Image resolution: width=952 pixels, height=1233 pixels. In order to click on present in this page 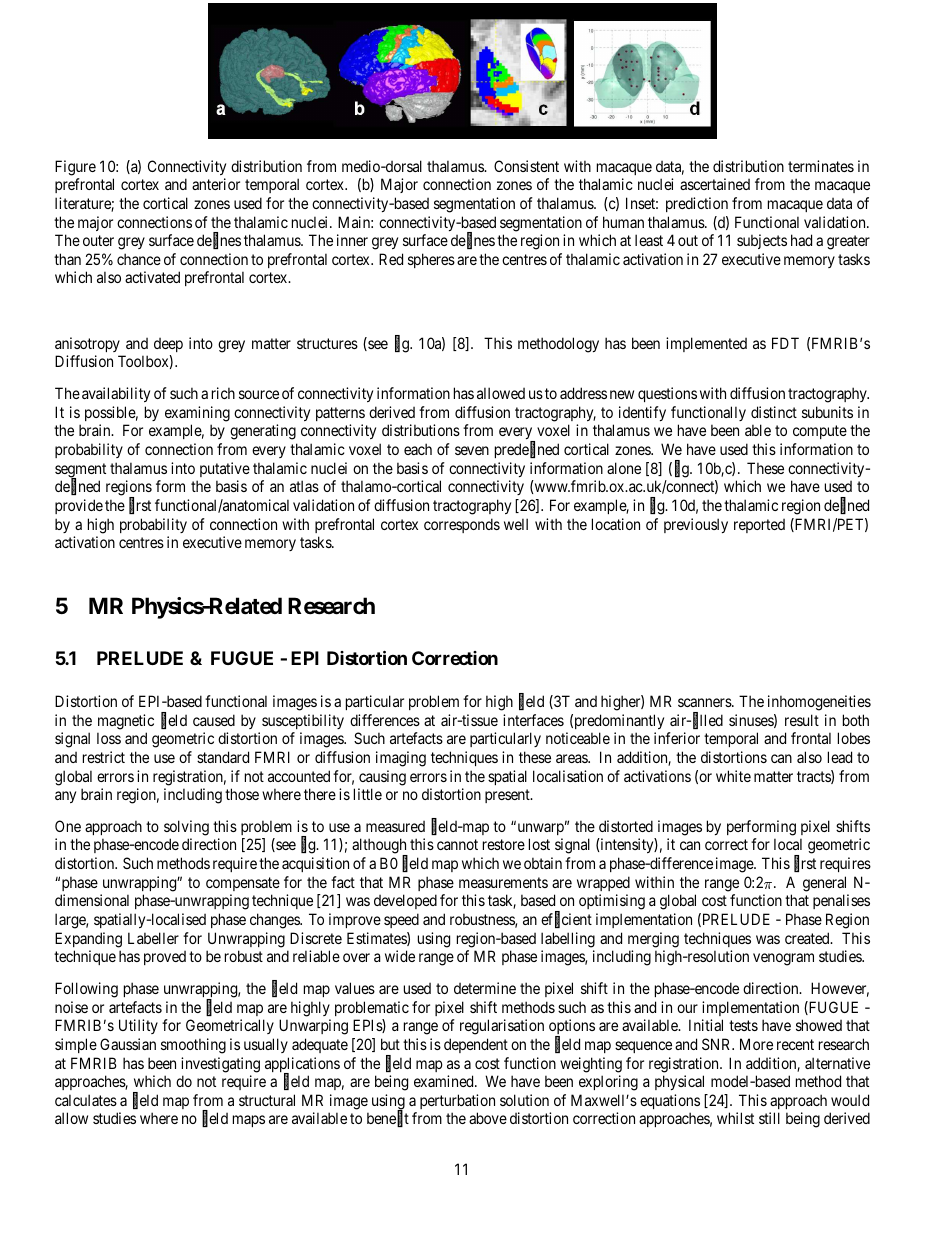, I will do `click(508, 796)`.
